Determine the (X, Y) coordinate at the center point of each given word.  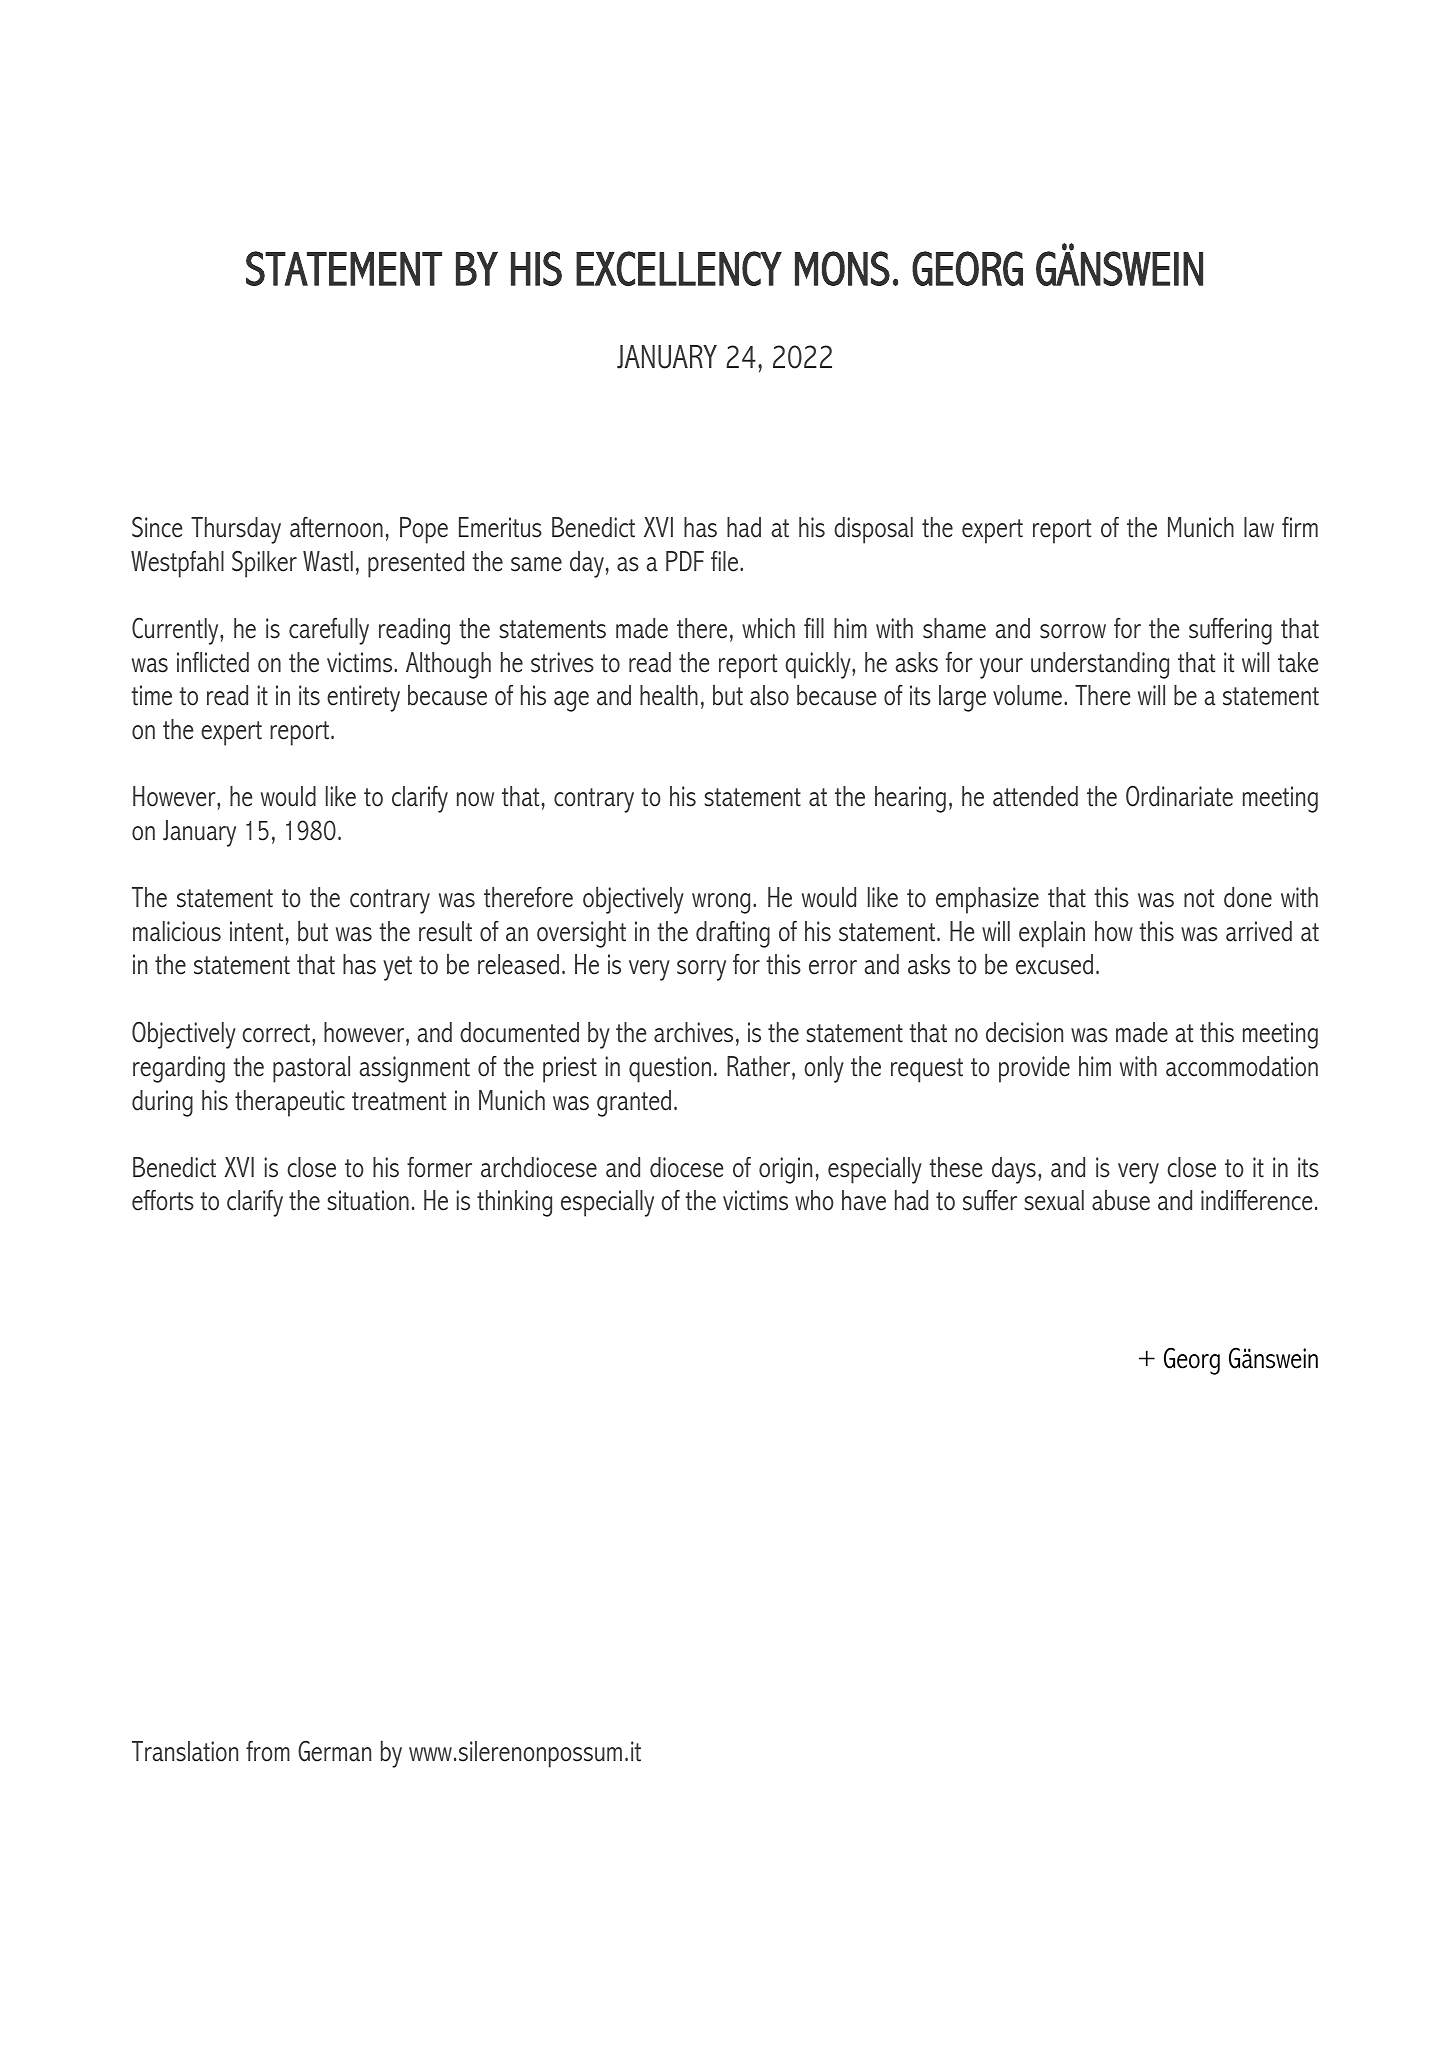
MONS (842, 268)
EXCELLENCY (679, 268)
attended (1035, 796)
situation (368, 1200)
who (814, 1200)
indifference (1257, 1200)
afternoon (336, 527)
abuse (1121, 1200)
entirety (363, 698)
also (769, 695)
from (268, 1751)
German (334, 1751)
